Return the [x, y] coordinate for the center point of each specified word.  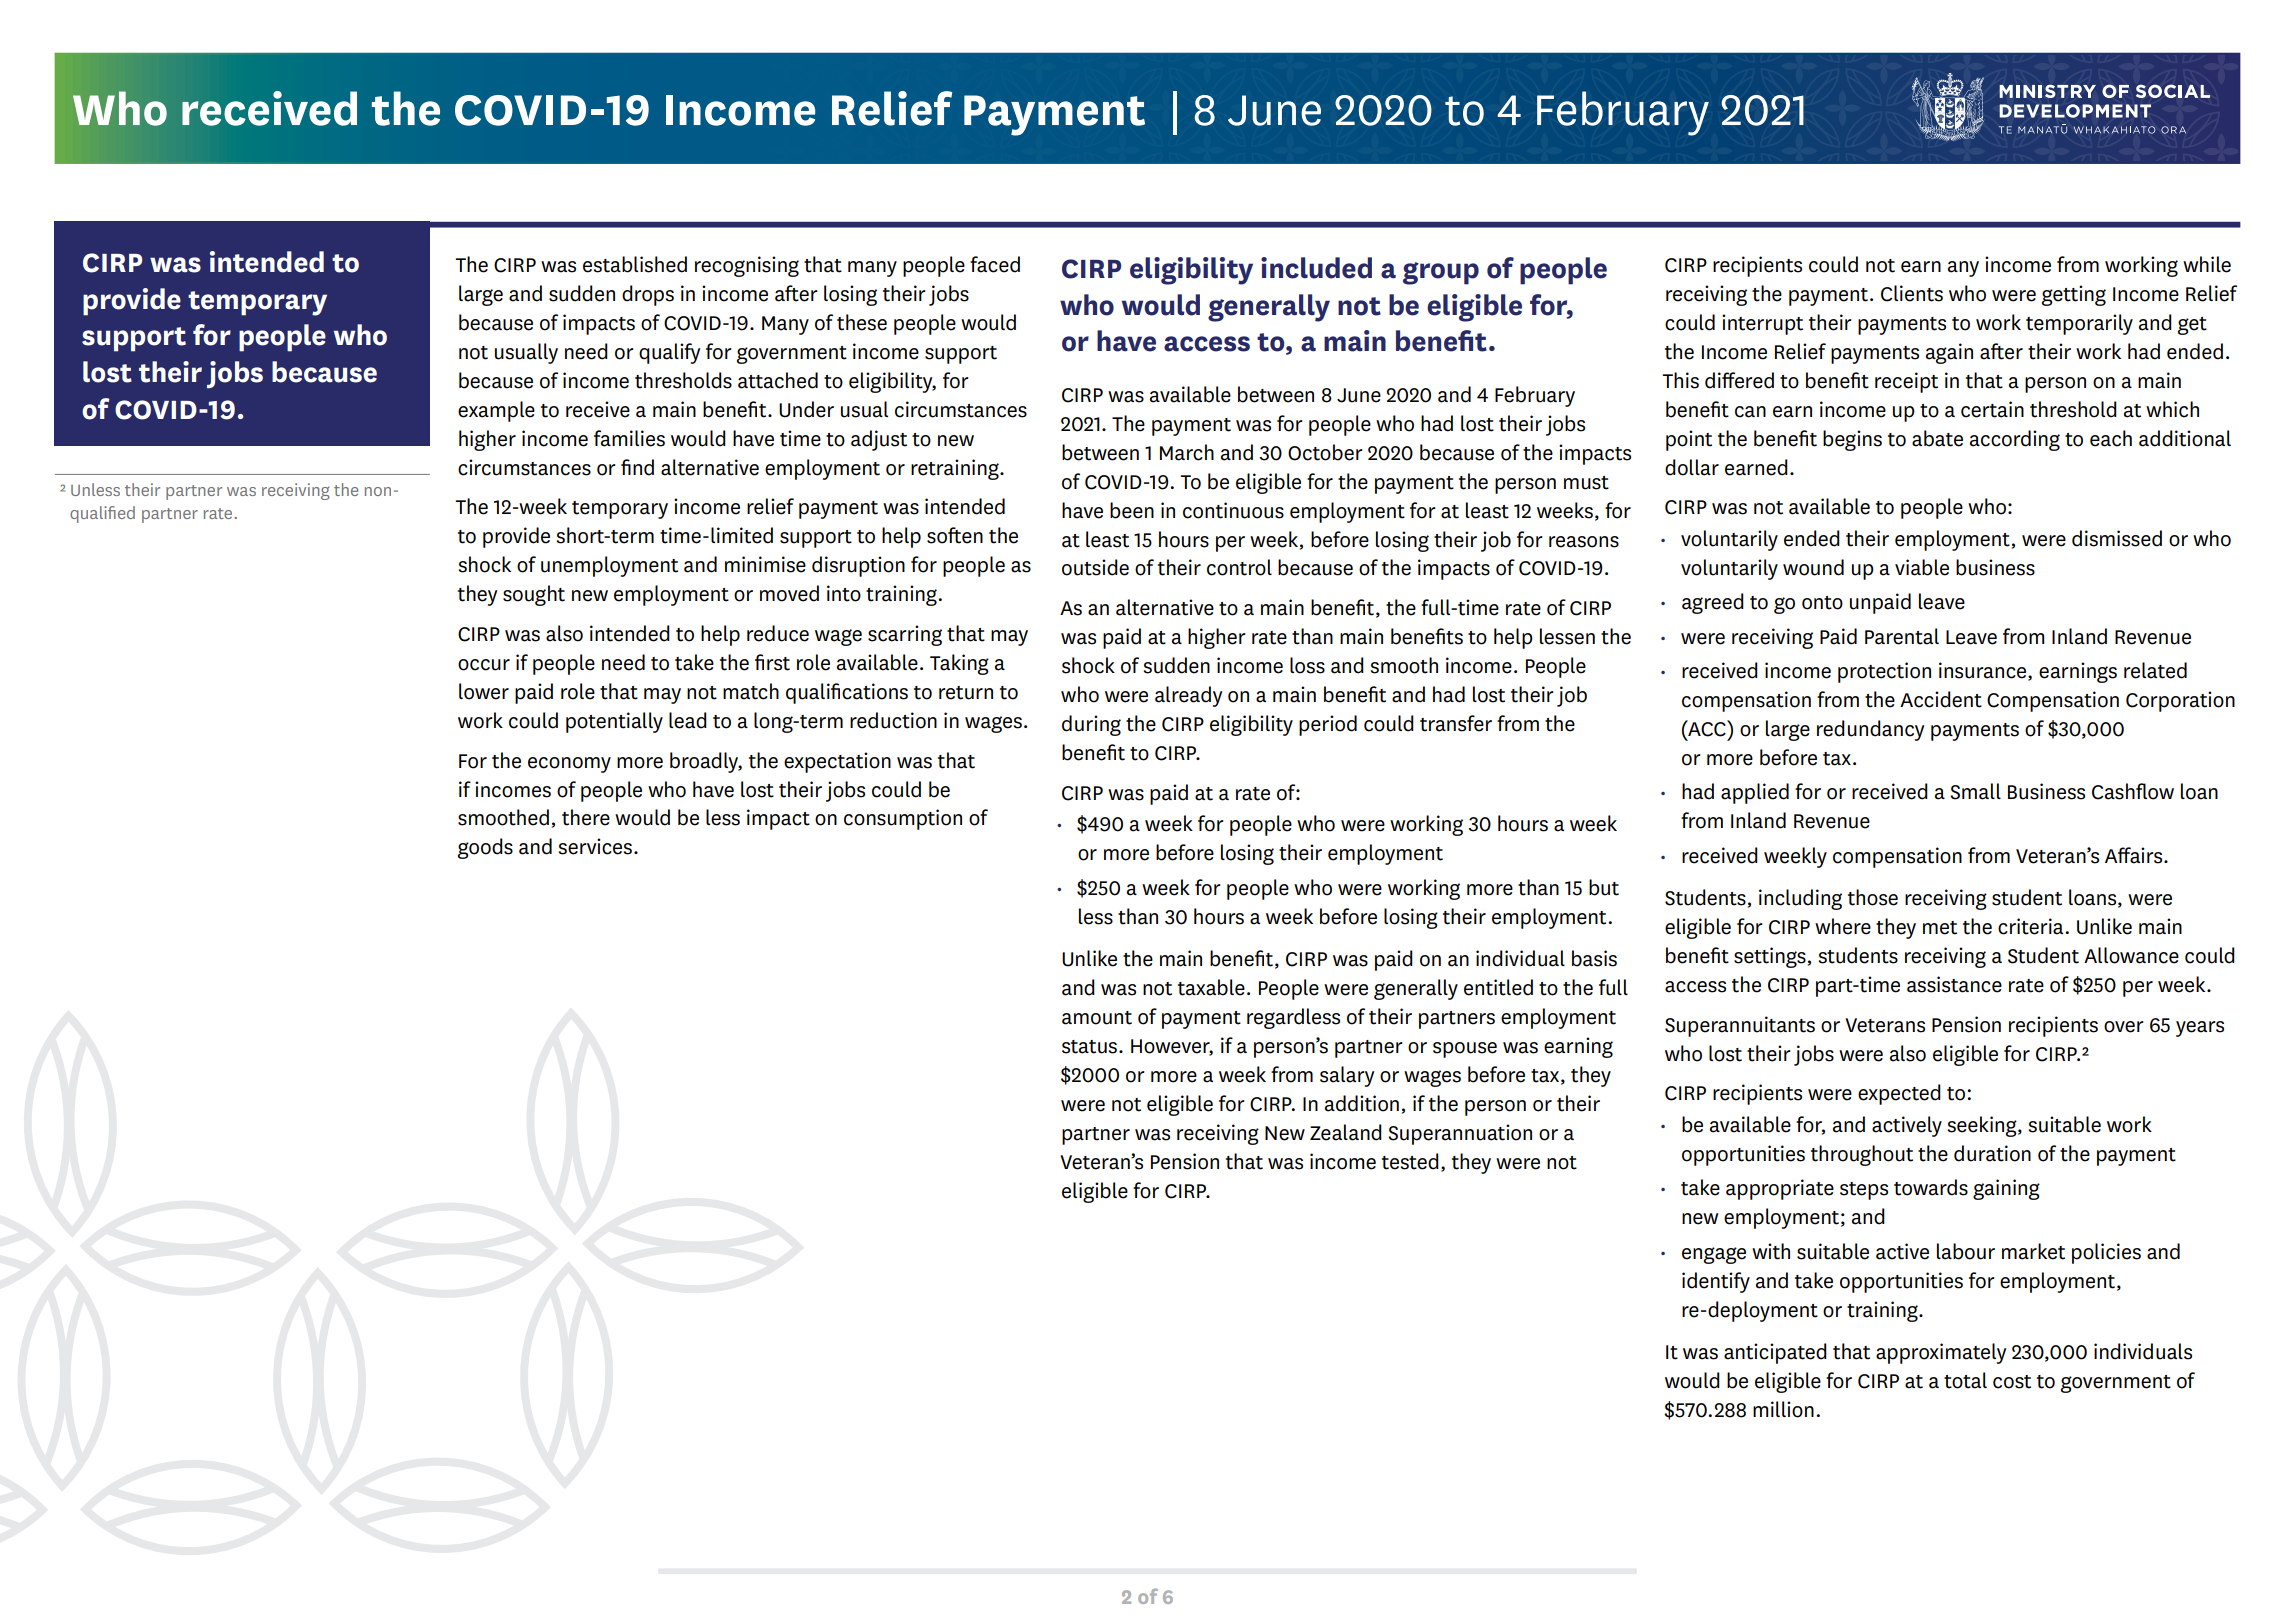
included [1316, 268]
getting [2074, 295]
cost [2012, 1382]
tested [1410, 1161]
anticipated [1775, 1353]
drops [648, 295]
